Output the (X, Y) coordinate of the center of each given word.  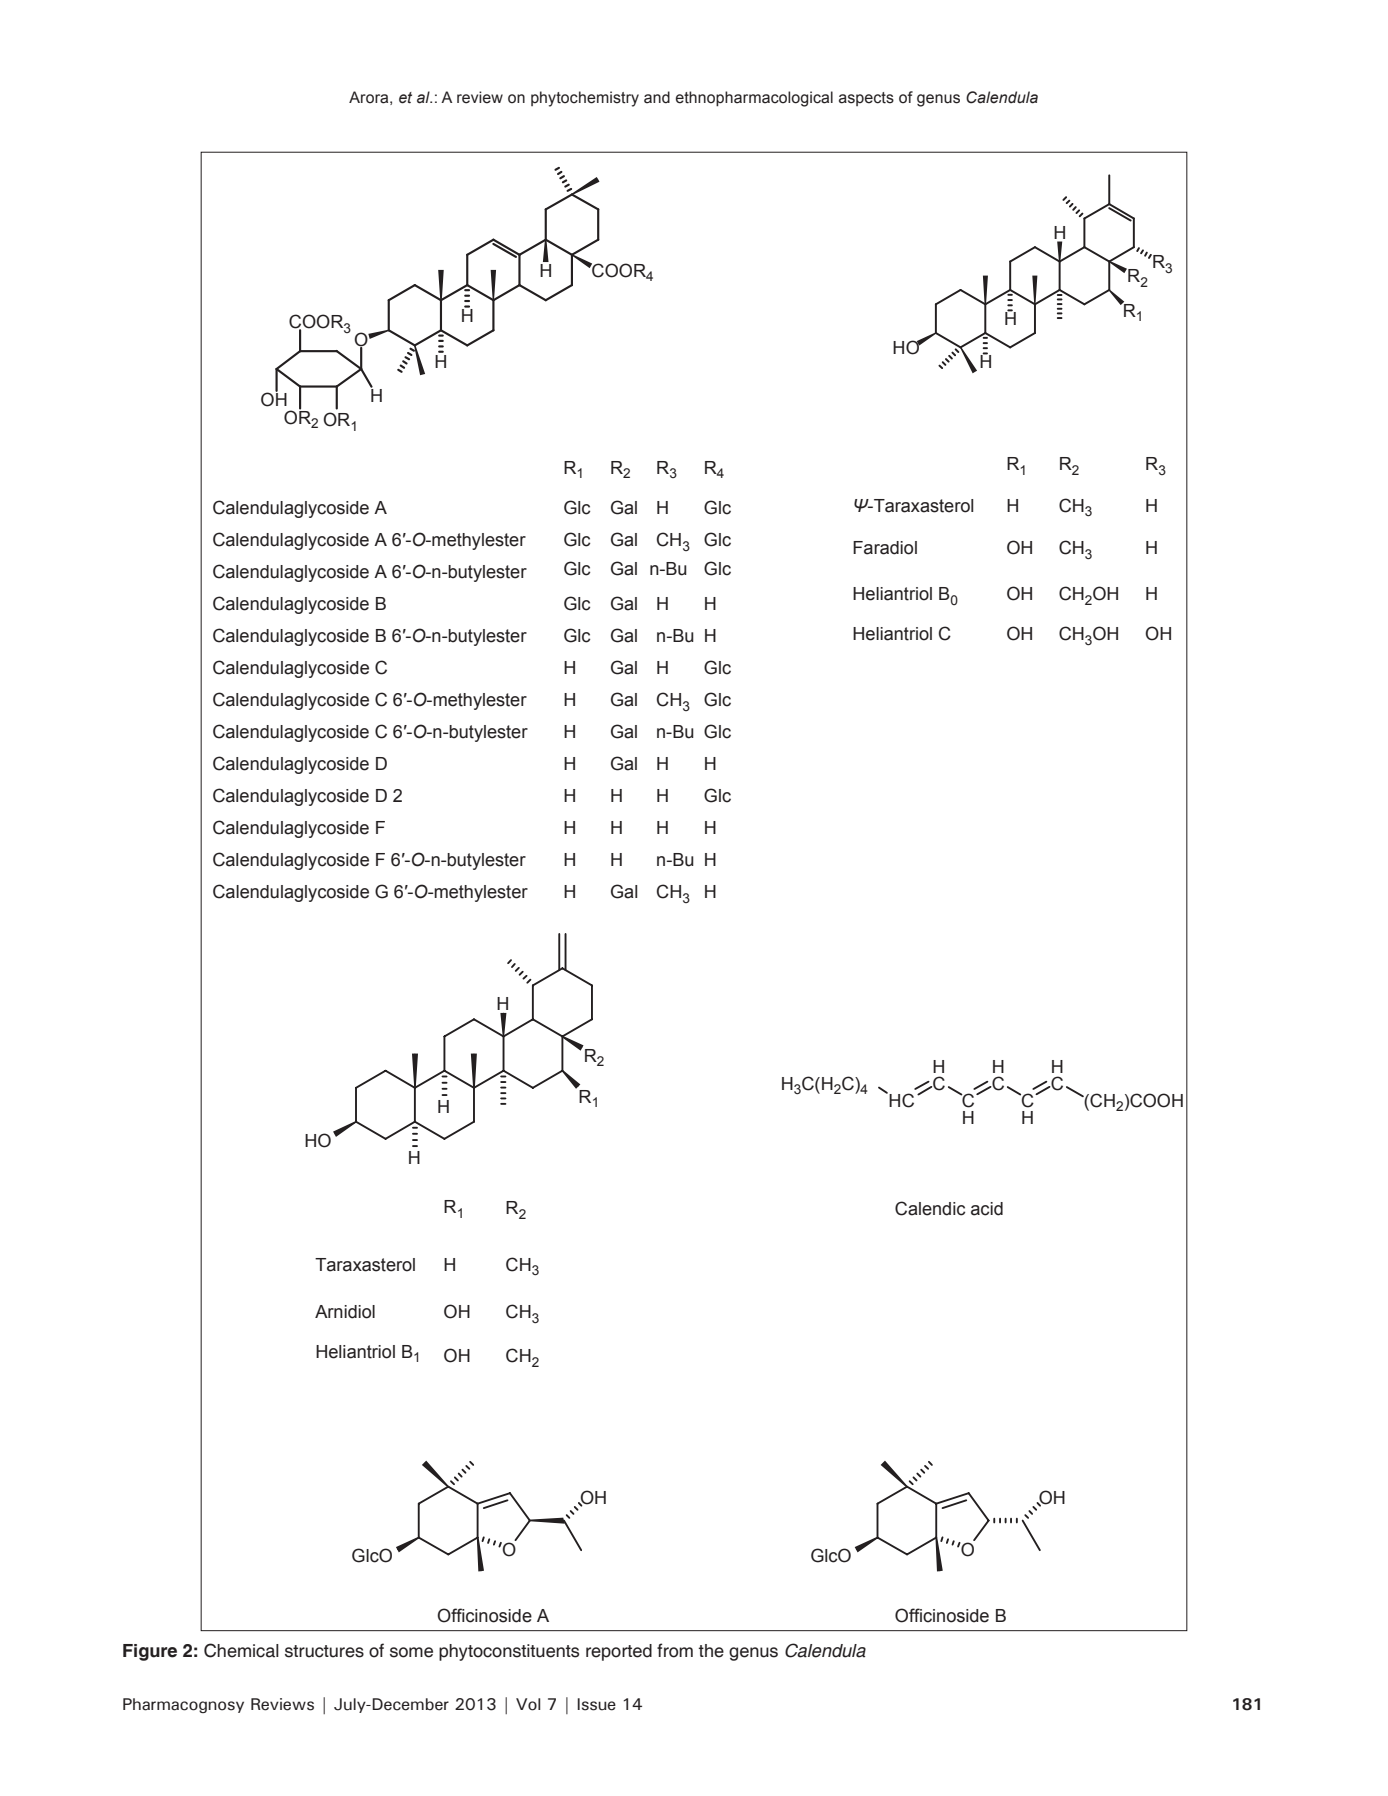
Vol (528, 1704)
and (657, 97)
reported (619, 1652)
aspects (866, 99)
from (675, 1650)
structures (324, 1651)
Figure (150, 1652)
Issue (596, 1704)
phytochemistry (585, 99)
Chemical (241, 1650)
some (411, 1652)
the (711, 1651)
